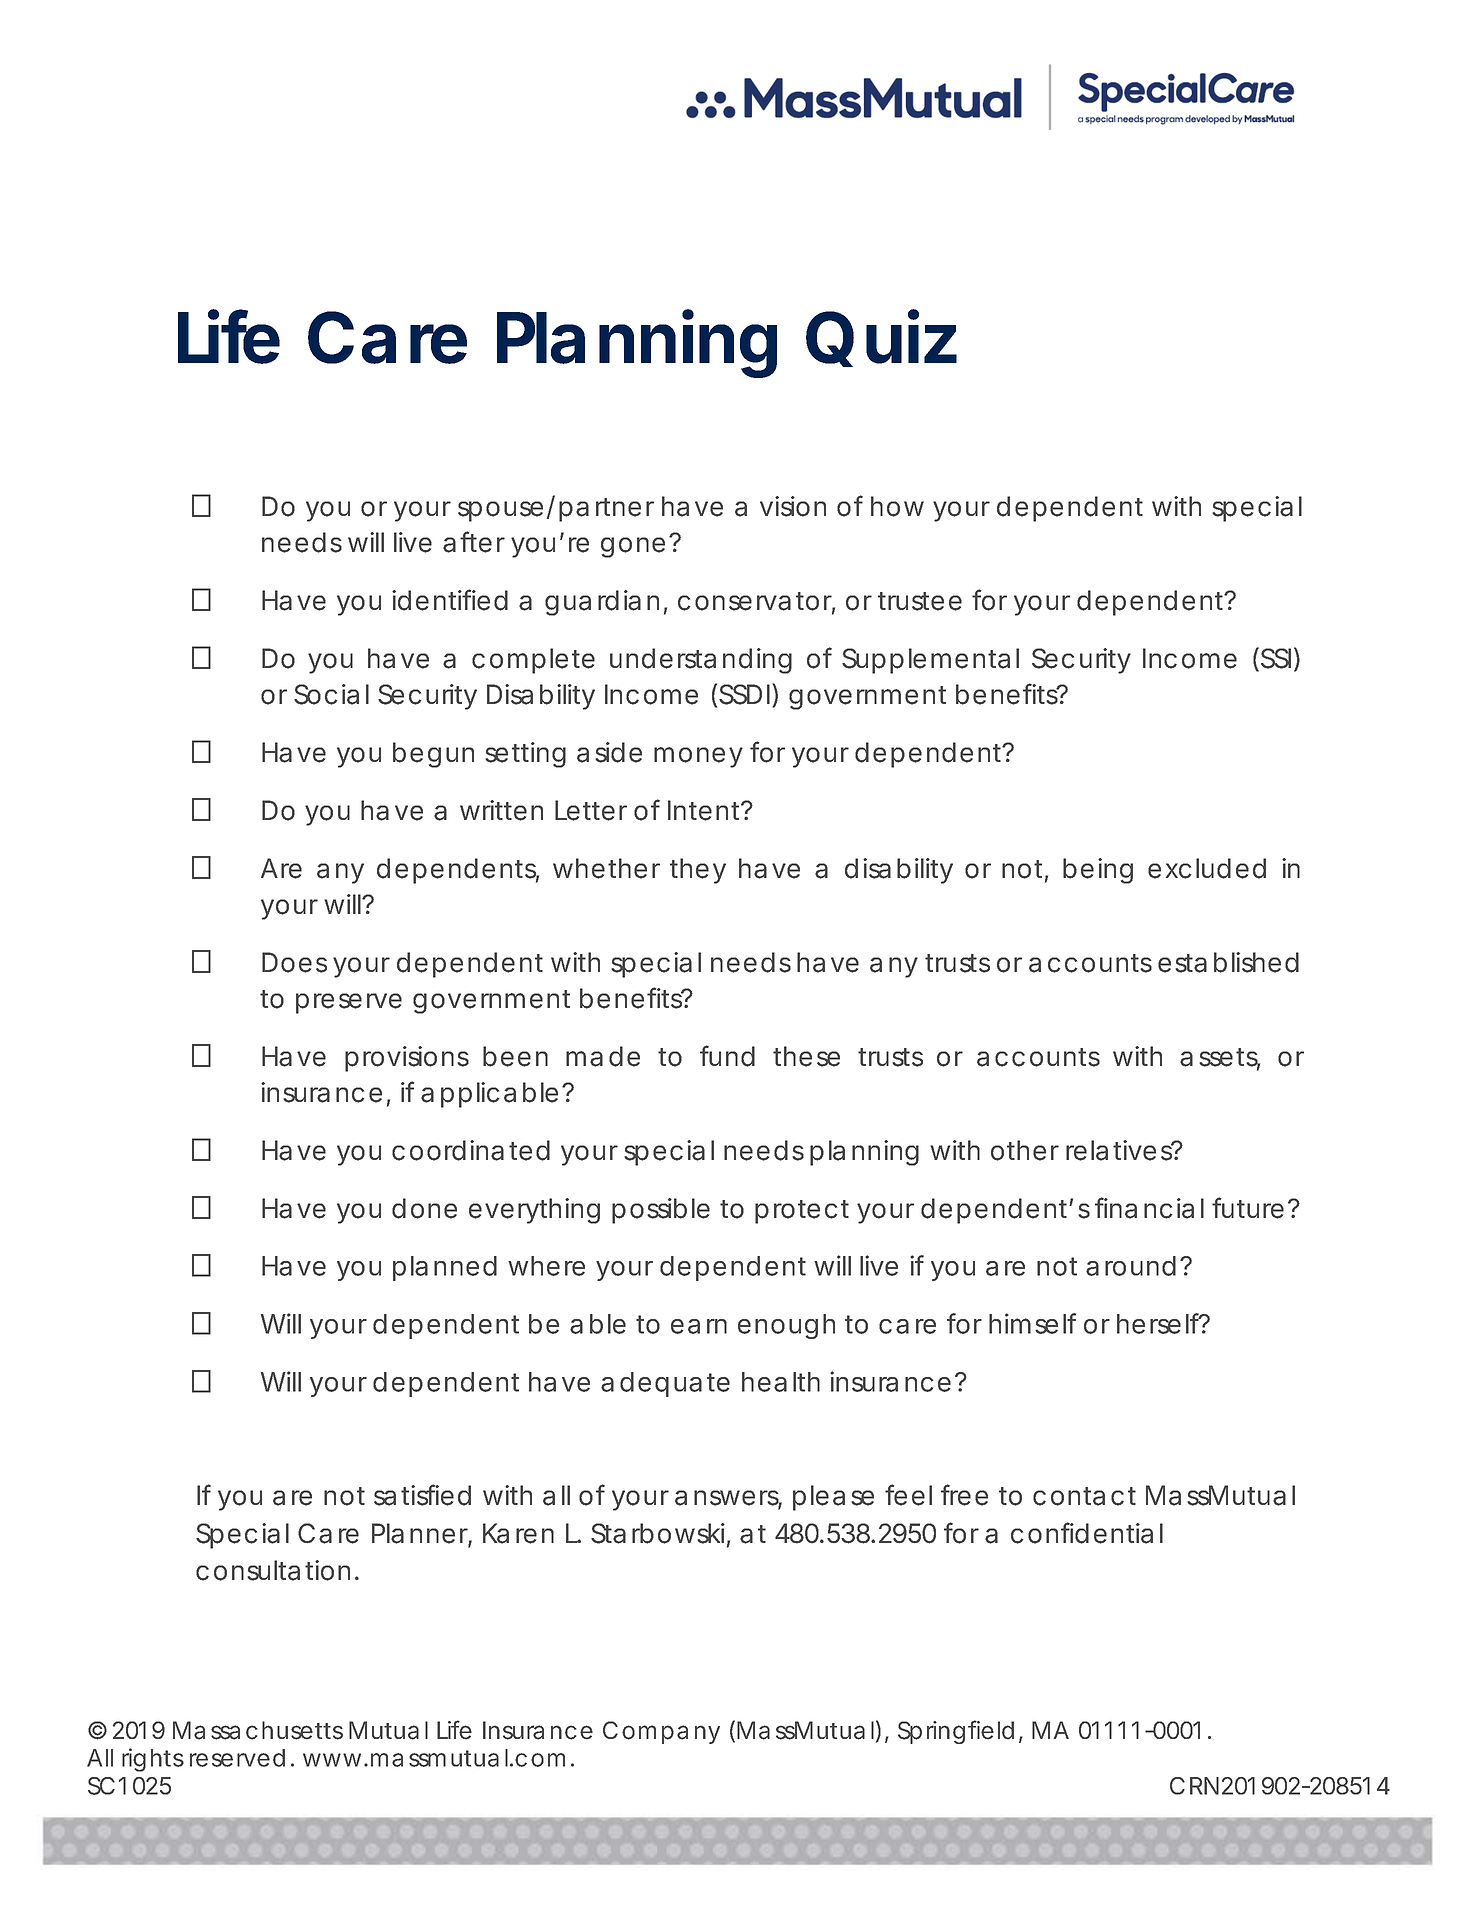 The image size is (1476, 1910). Describe the element at coordinates (422, 1495) in the screenshot. I see `satisfied` at that location.
